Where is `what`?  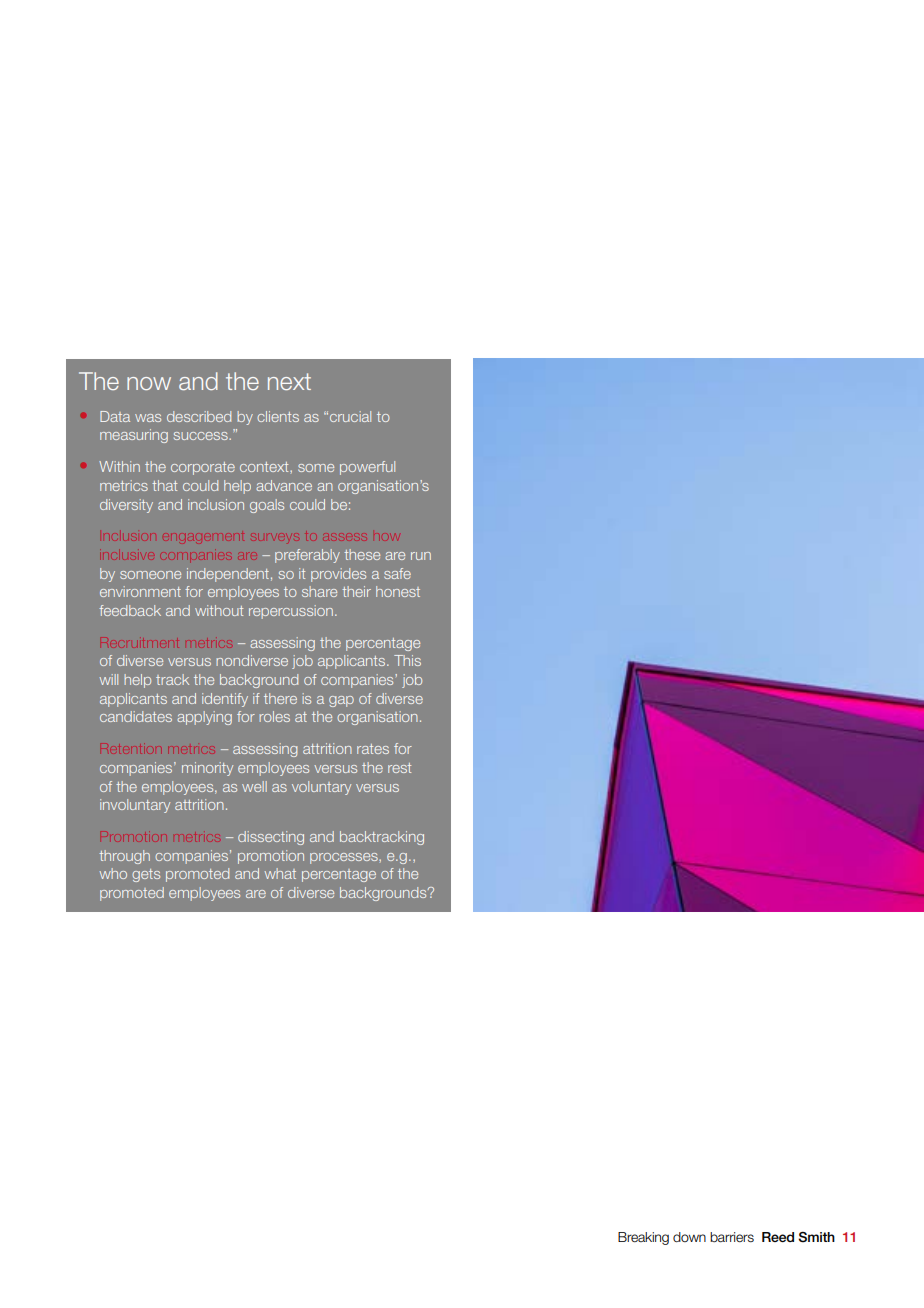 what is located at coordinates (280, 873).
